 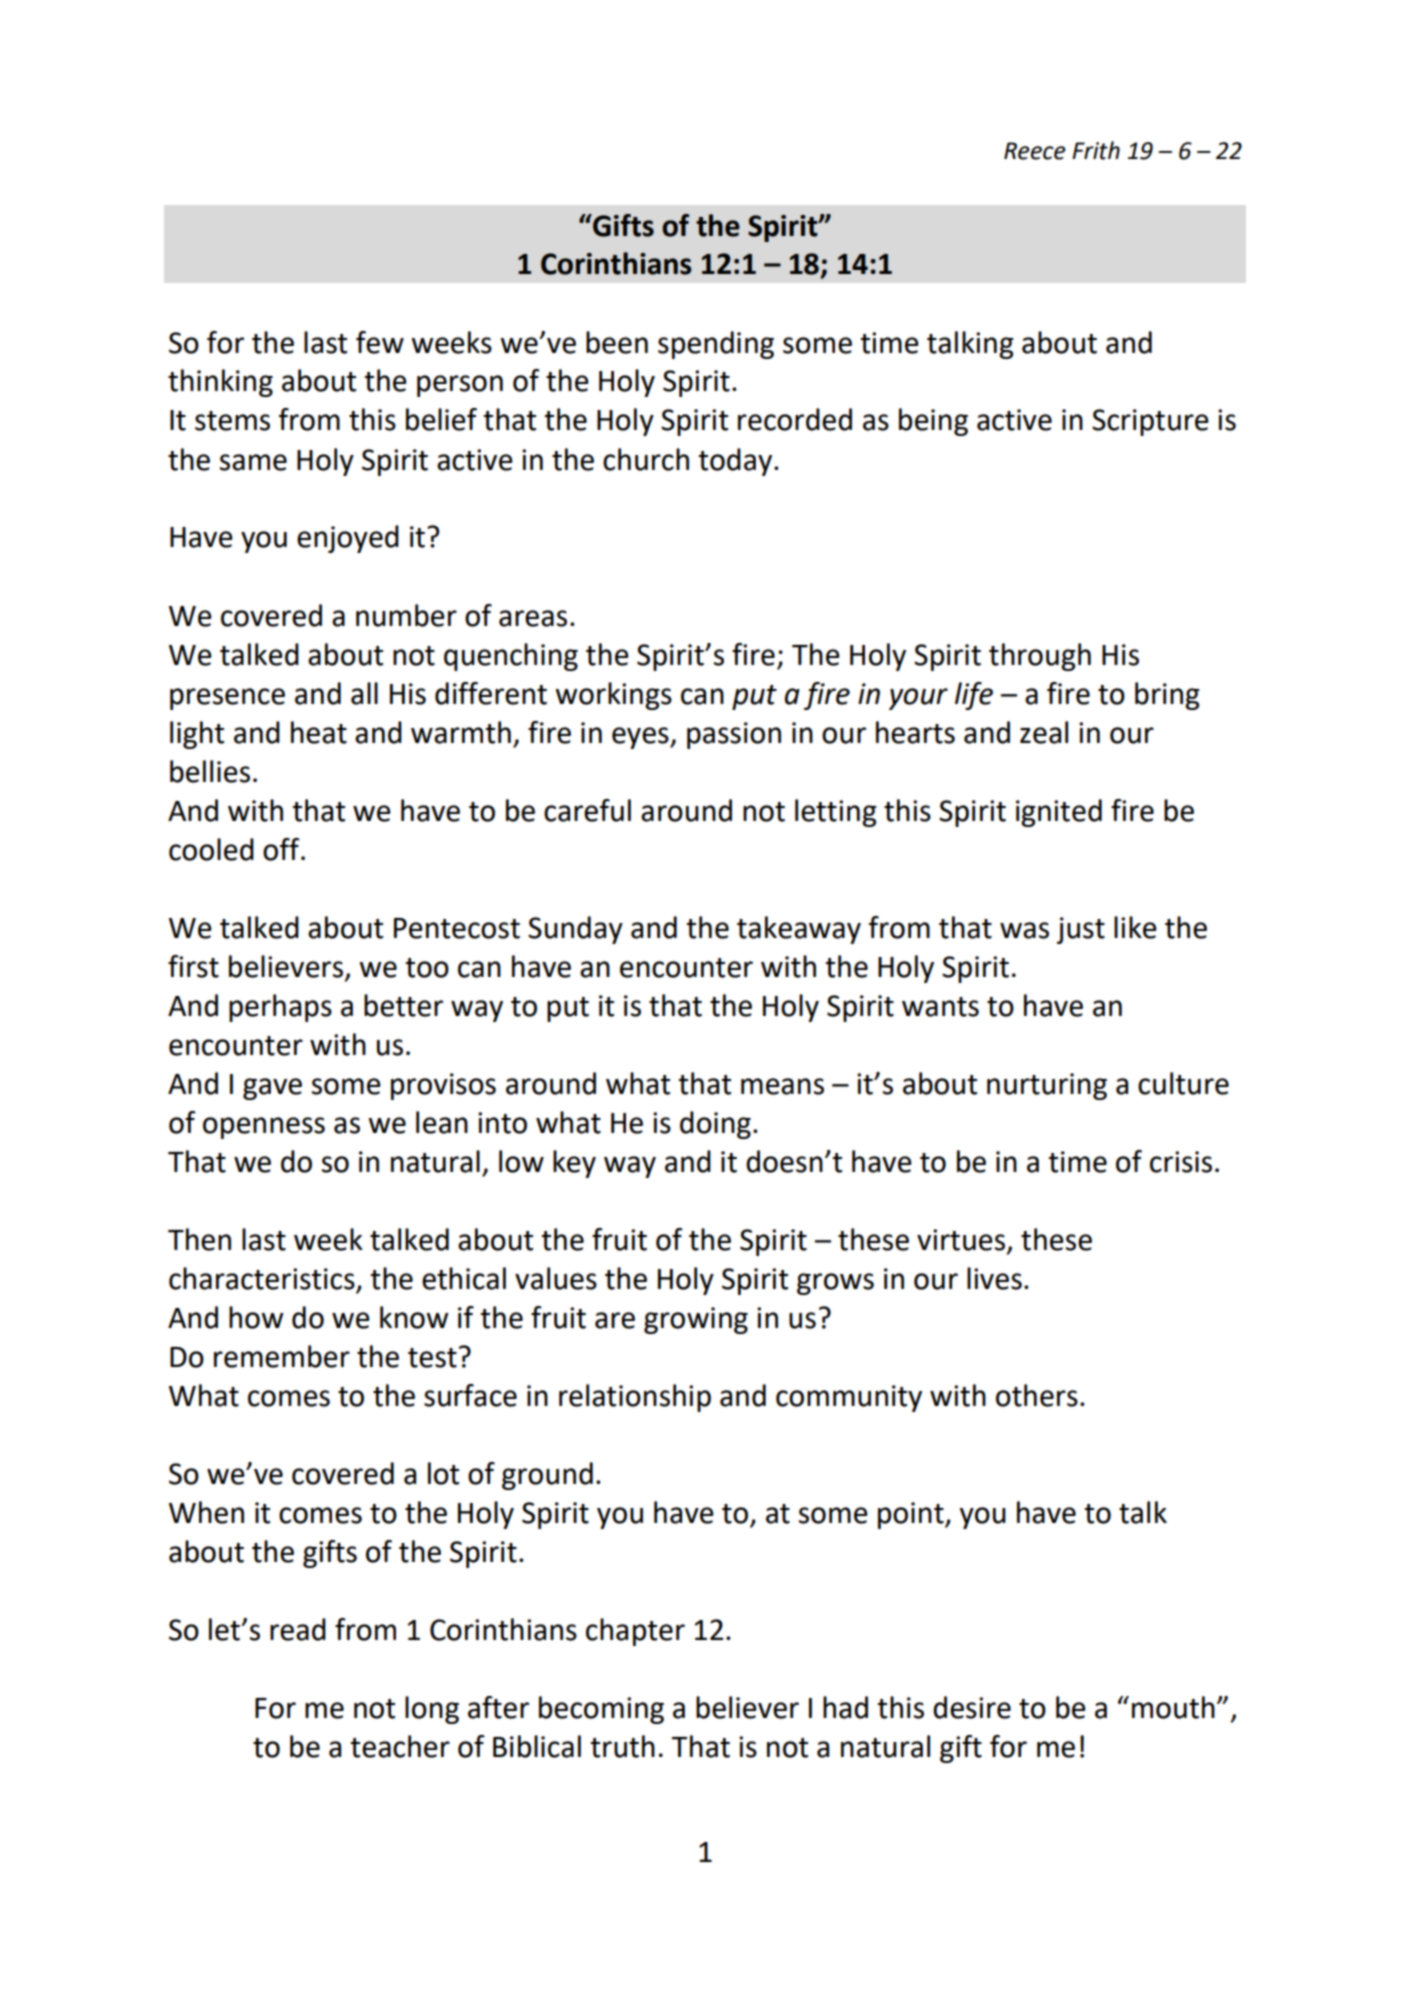 I want to click on just, so click(x=1081, y=930).
